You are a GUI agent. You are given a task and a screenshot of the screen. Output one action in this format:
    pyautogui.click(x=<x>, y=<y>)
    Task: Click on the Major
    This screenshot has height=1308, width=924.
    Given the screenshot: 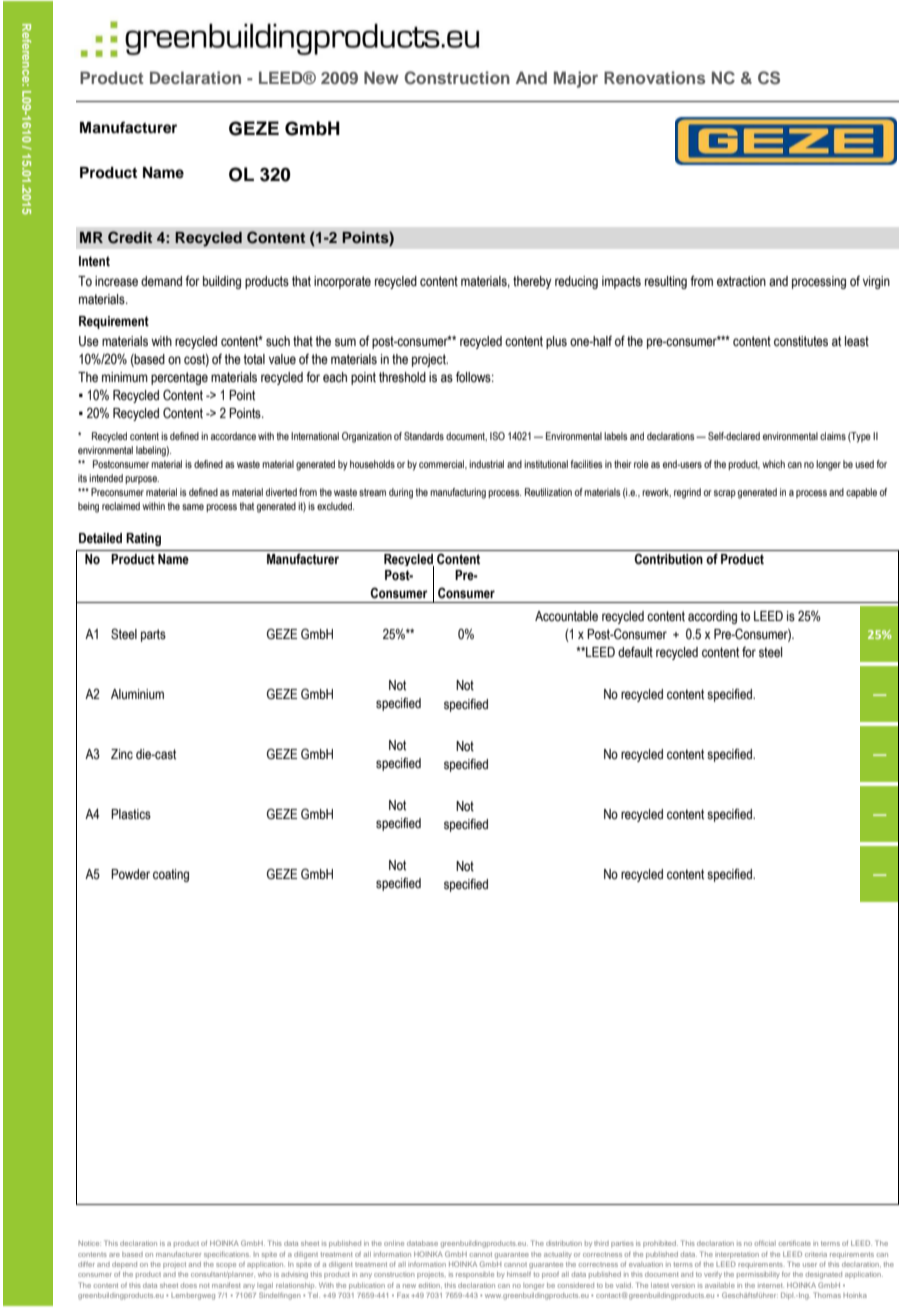 What is the action you would take?
    pyautogui.click(x=576, y=79)
